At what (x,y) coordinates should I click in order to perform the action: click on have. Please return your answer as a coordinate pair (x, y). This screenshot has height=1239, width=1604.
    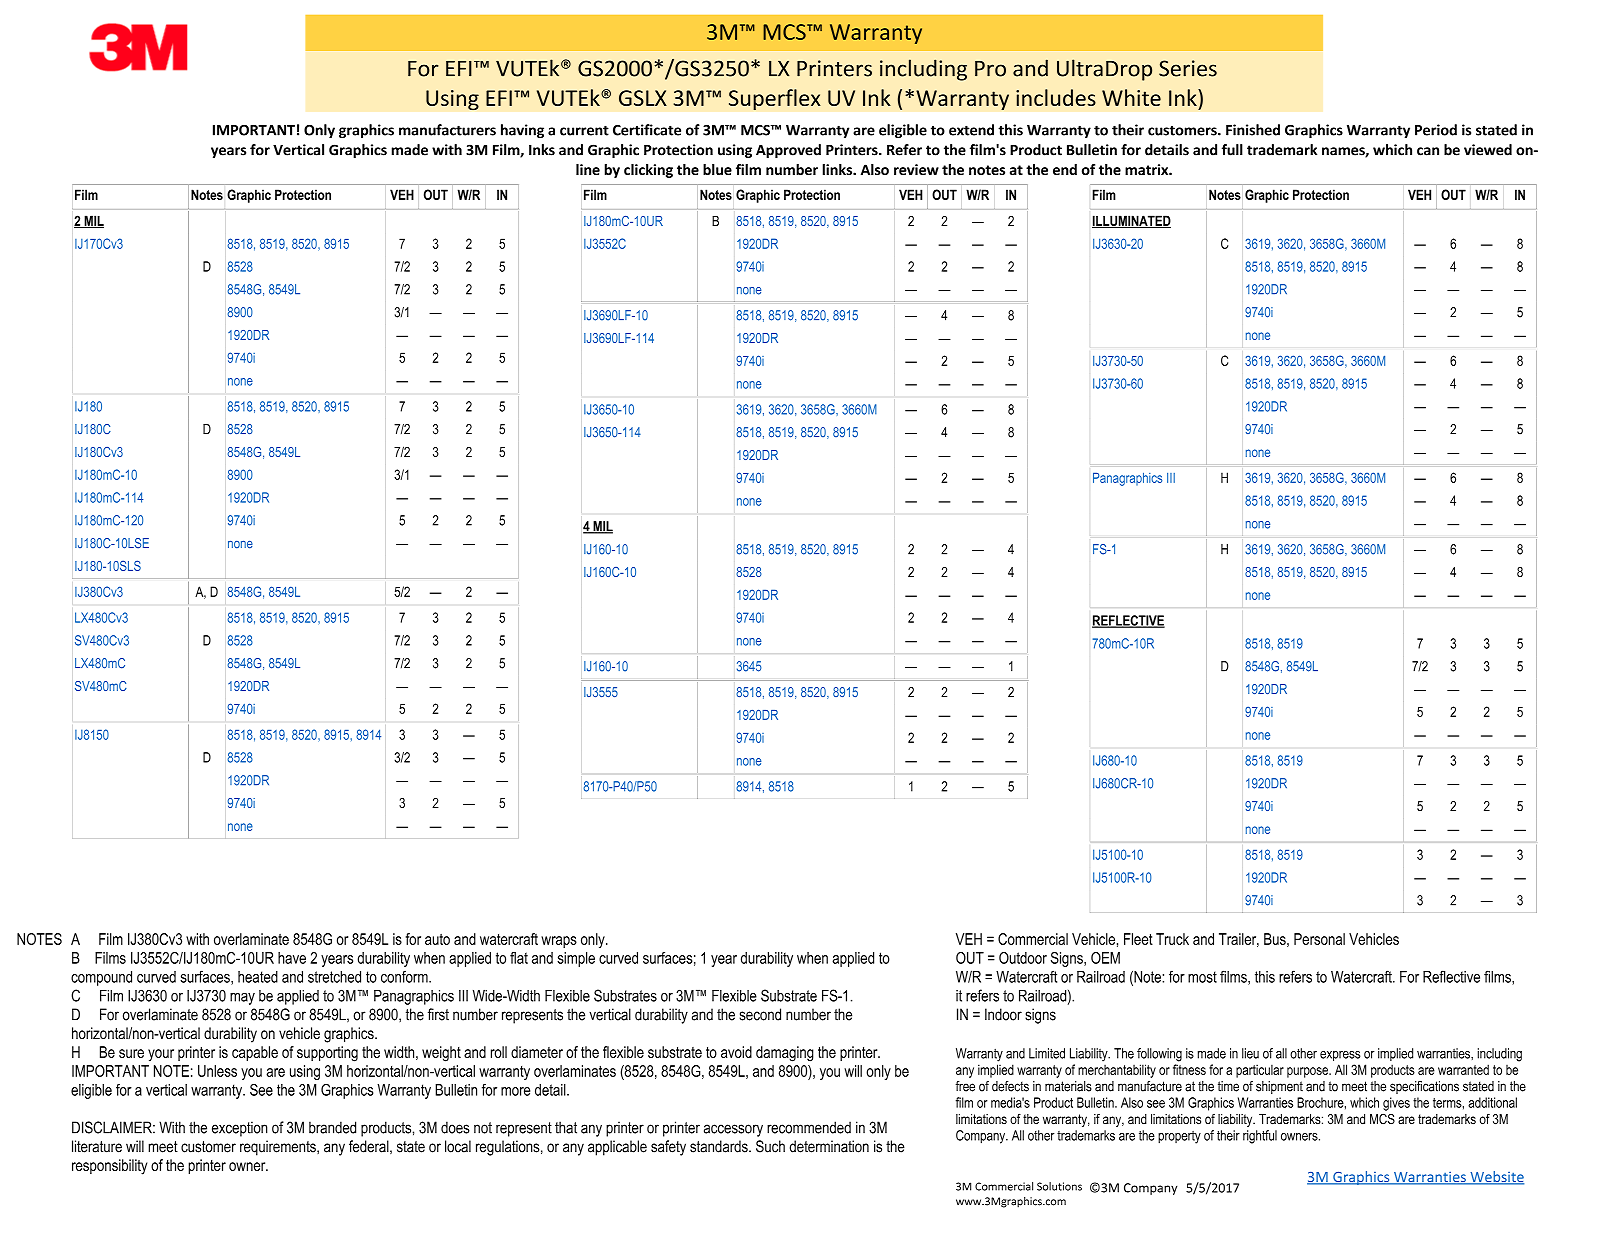
    Looking at the image, I should click on (292, 958).
